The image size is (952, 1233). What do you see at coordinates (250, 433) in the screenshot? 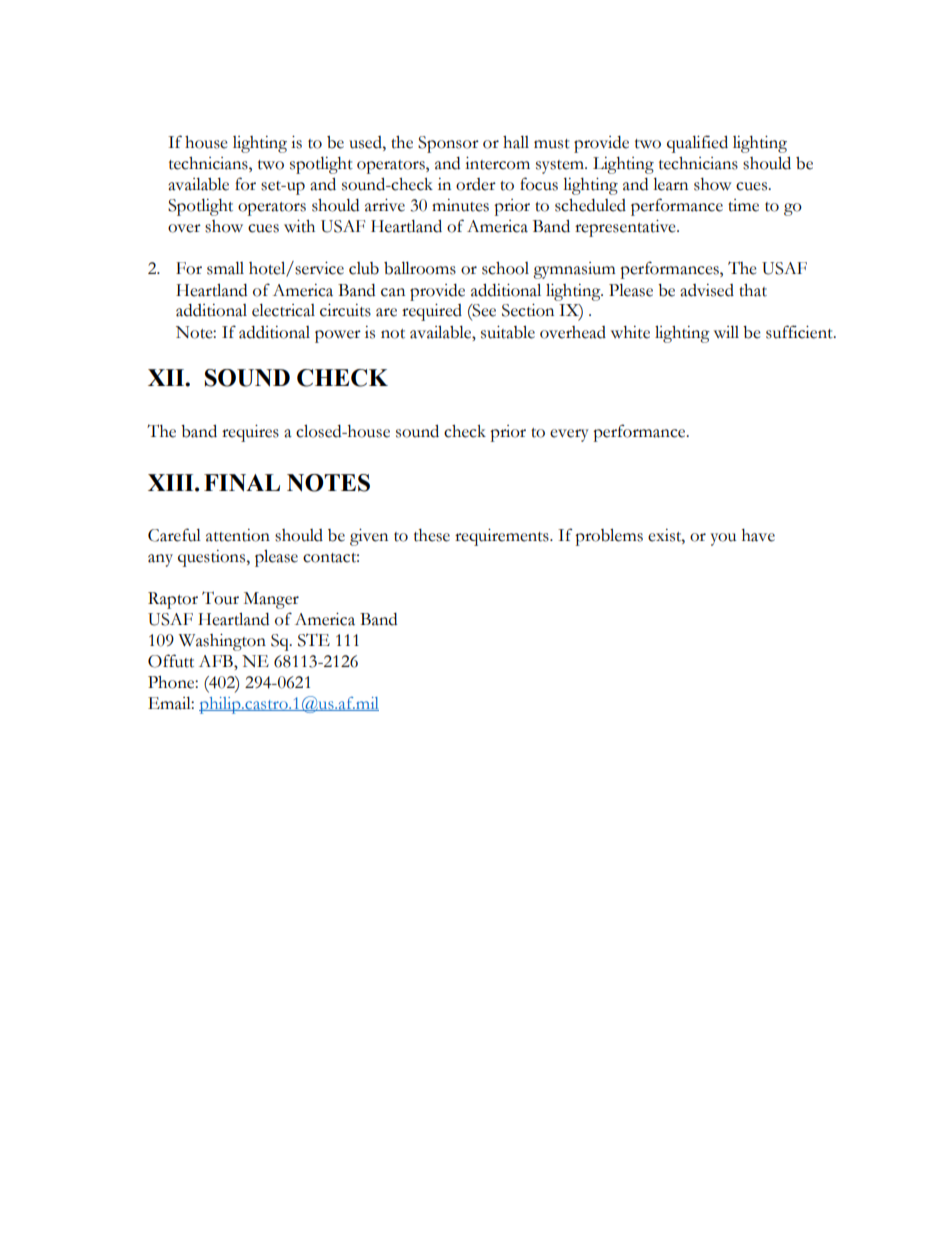
I see `requires` at bounding box center [250, 433].
